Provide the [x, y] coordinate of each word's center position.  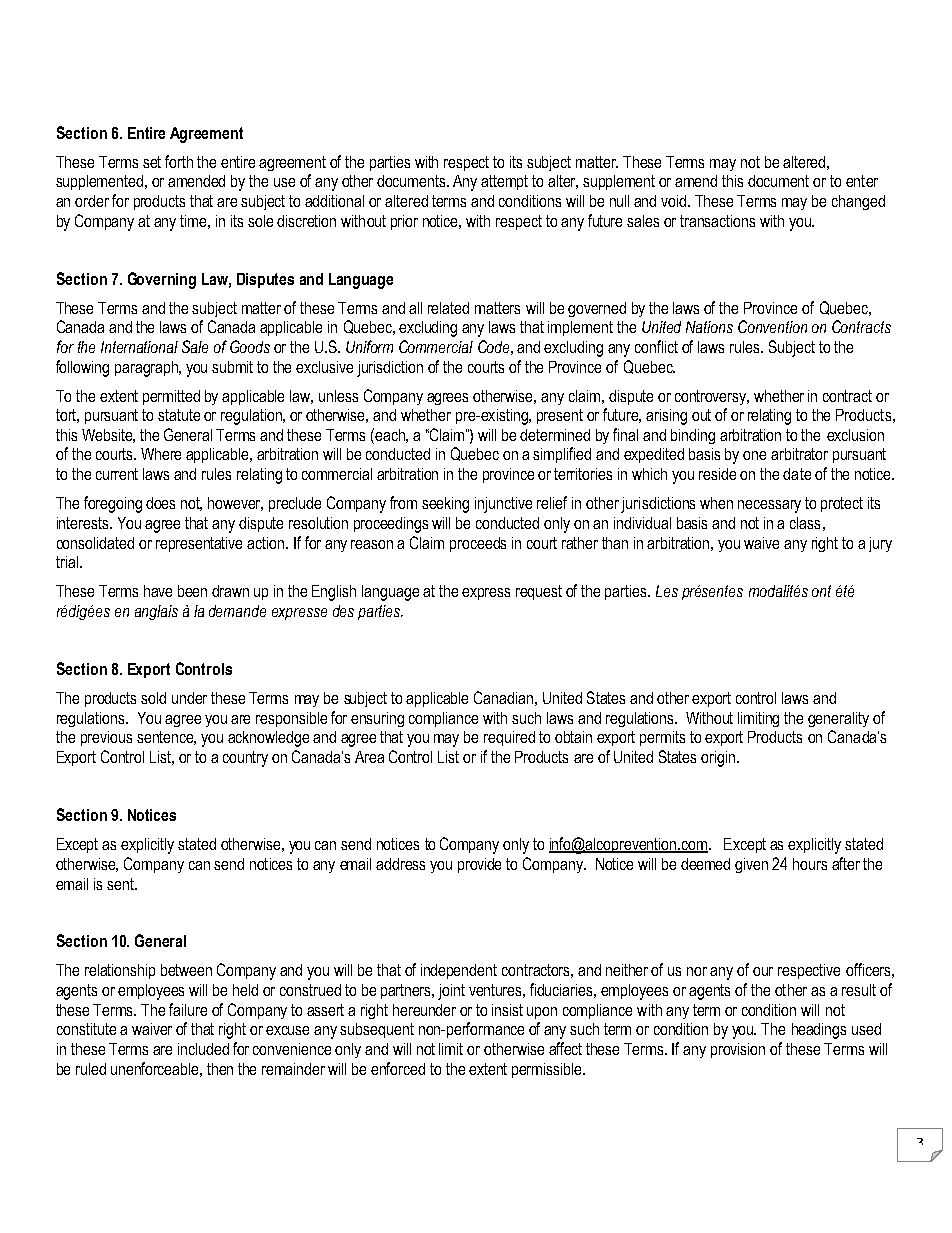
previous [106, 738]
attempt [504, 182]
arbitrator [799, 454]
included [203, 1049]
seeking [445, 505]
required [509, 738]
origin [719, 759]
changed [858, 202]
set [152, 162]
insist [507, 1010]
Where [161, 454]
